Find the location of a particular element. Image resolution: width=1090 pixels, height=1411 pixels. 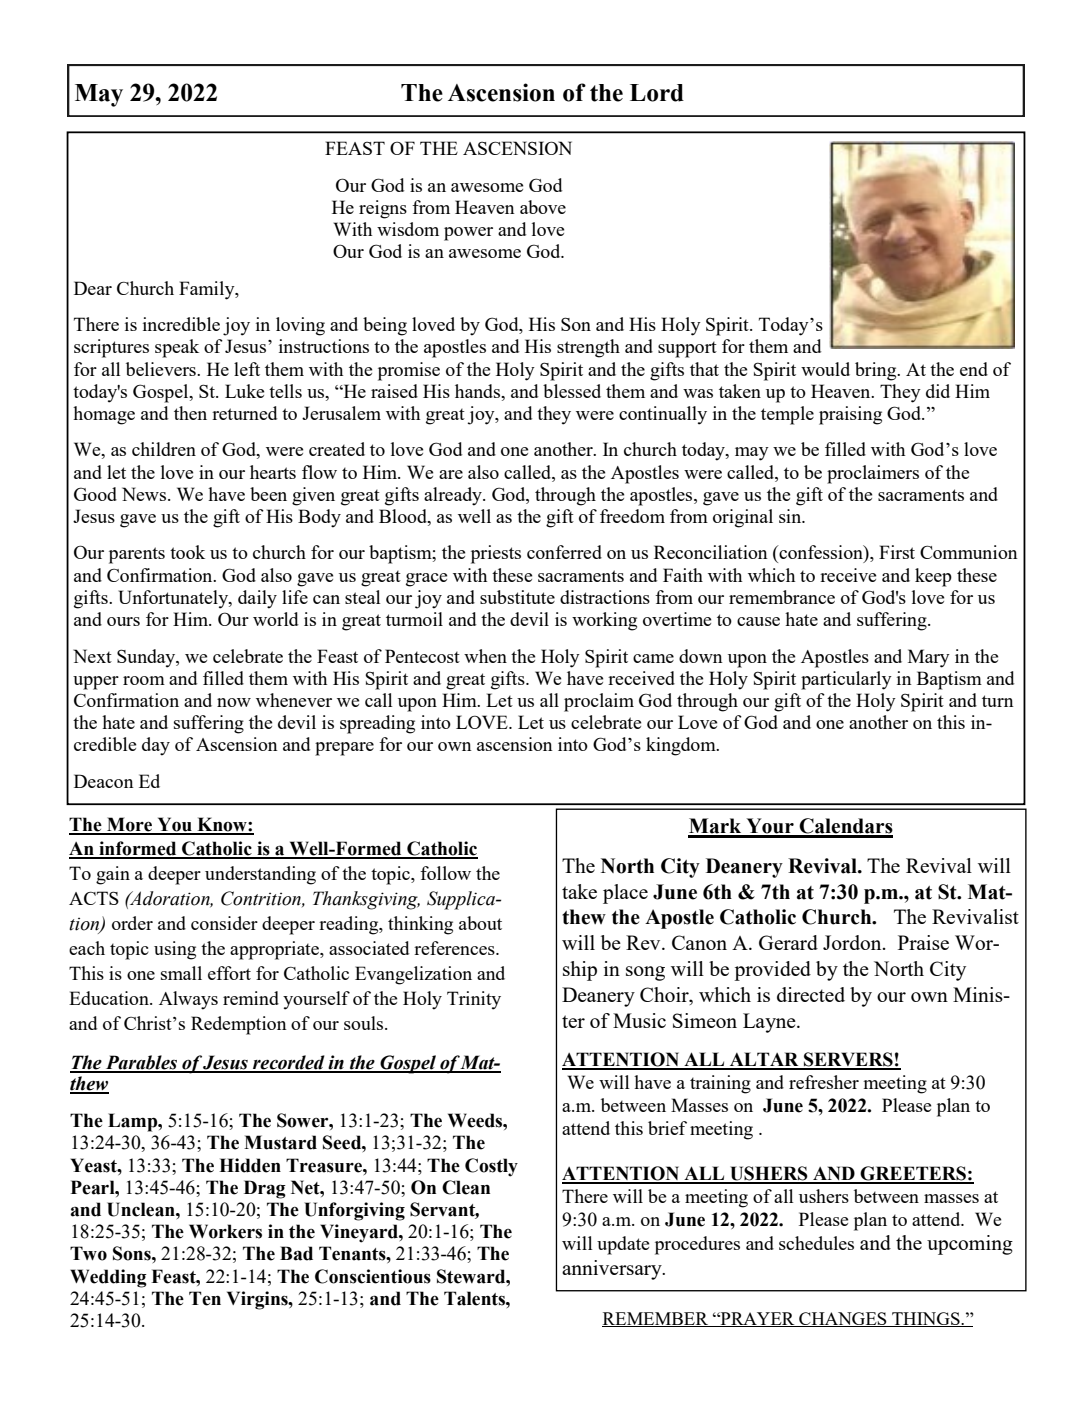

anniversary is located at coordinates (613, 1270).
